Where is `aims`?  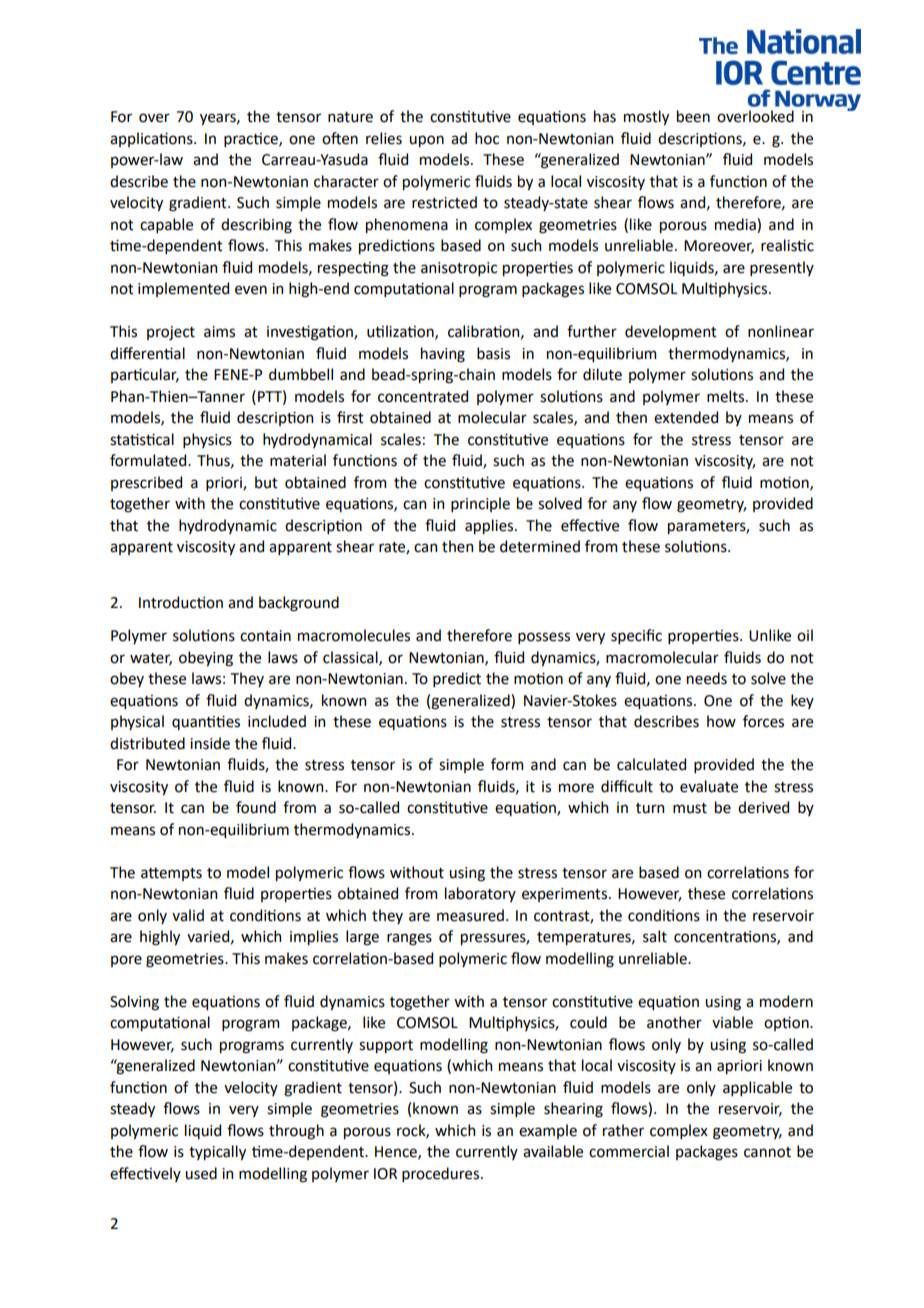 aims is located at coordinates (219, 332).
